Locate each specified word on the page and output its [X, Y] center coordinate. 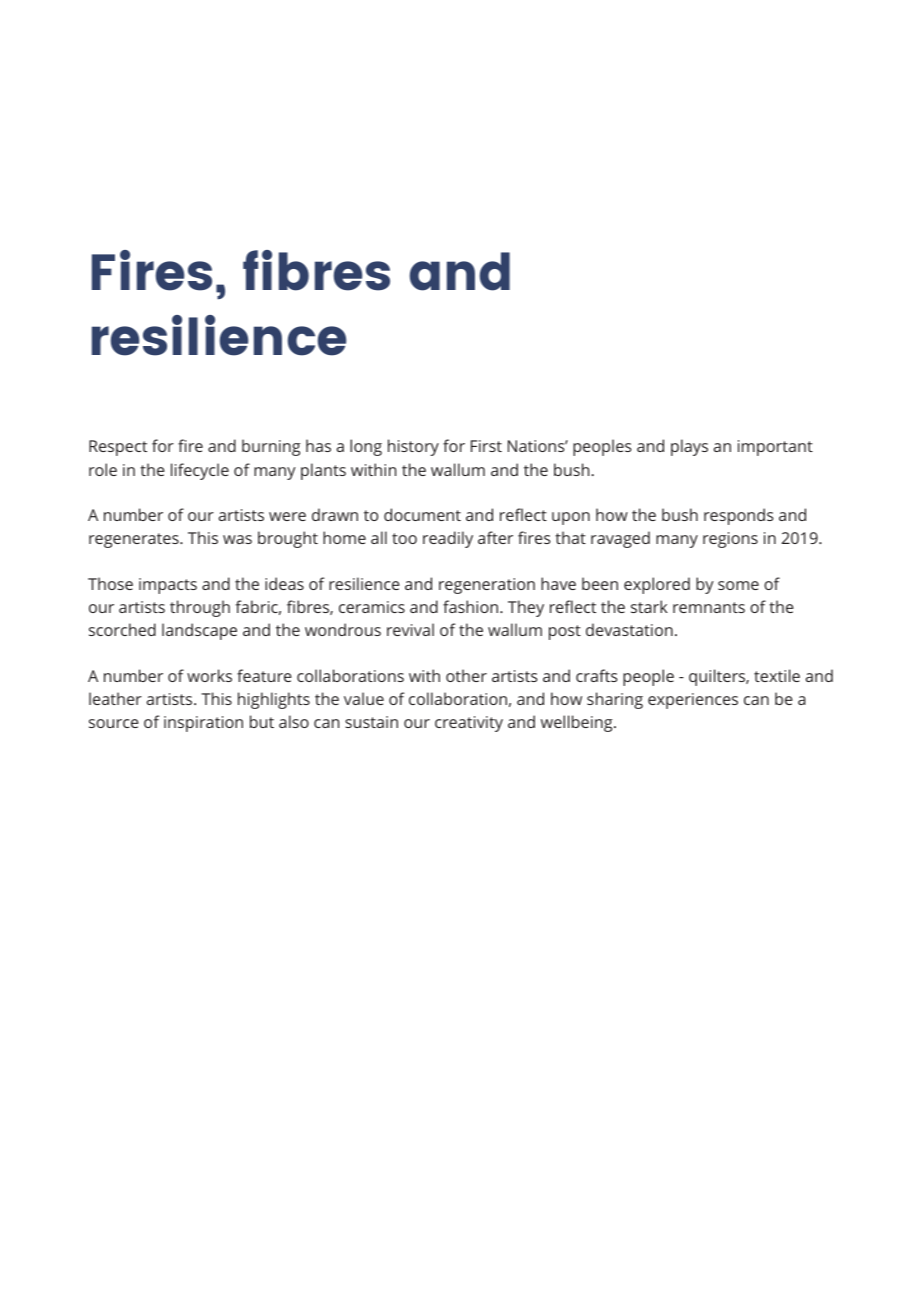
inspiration [203, 724]
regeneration [487, 586]
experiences [693, 701]
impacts [168, 586]
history [413, 447]
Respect [118, 448]
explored [657, 585]
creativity [469, 724]
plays [689, 447]
